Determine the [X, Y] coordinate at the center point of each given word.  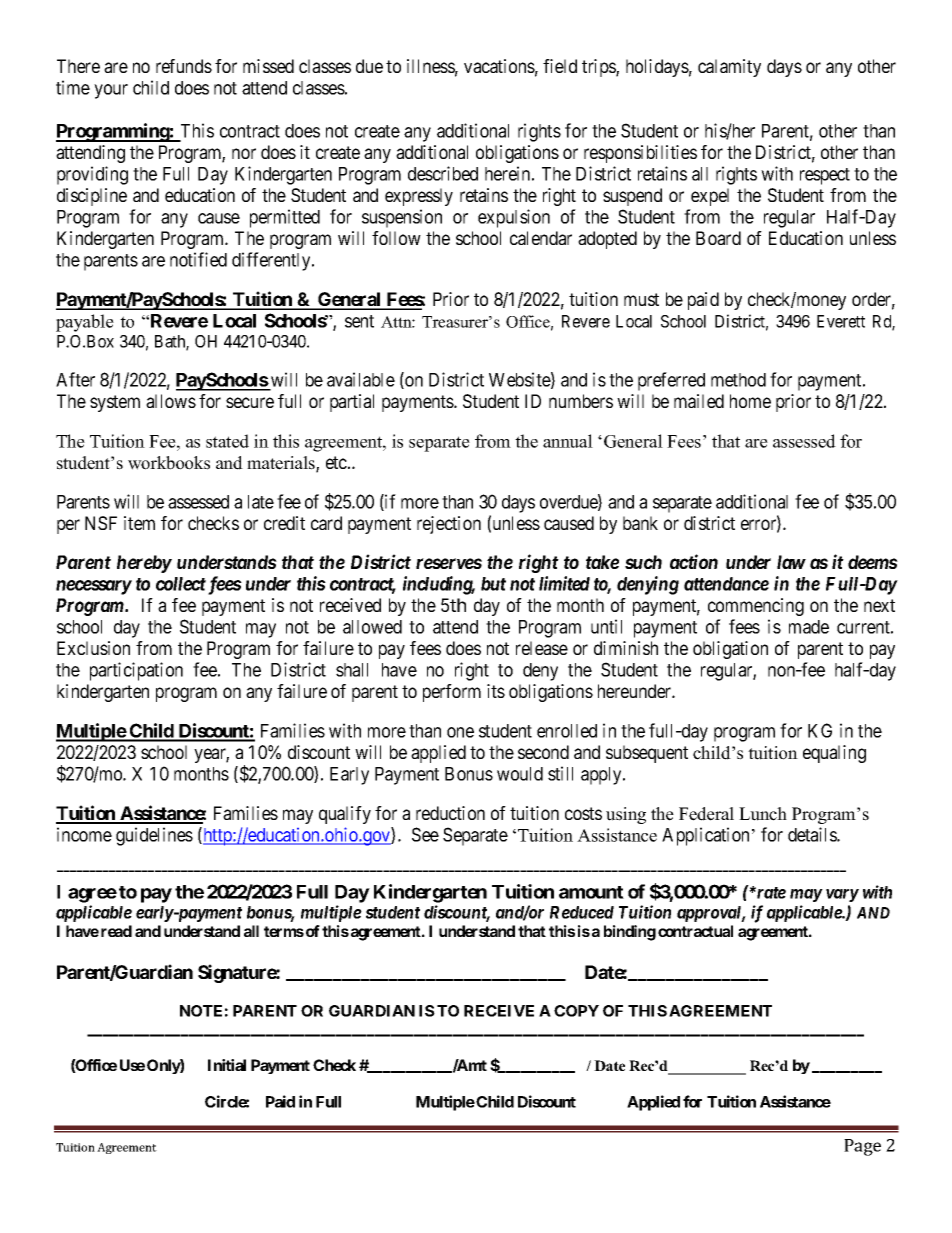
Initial [227, 1065]
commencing [756, 607]
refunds [184, 66]
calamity [729, 68]
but [493, 584]
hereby [144, 564]
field [560, 66]
